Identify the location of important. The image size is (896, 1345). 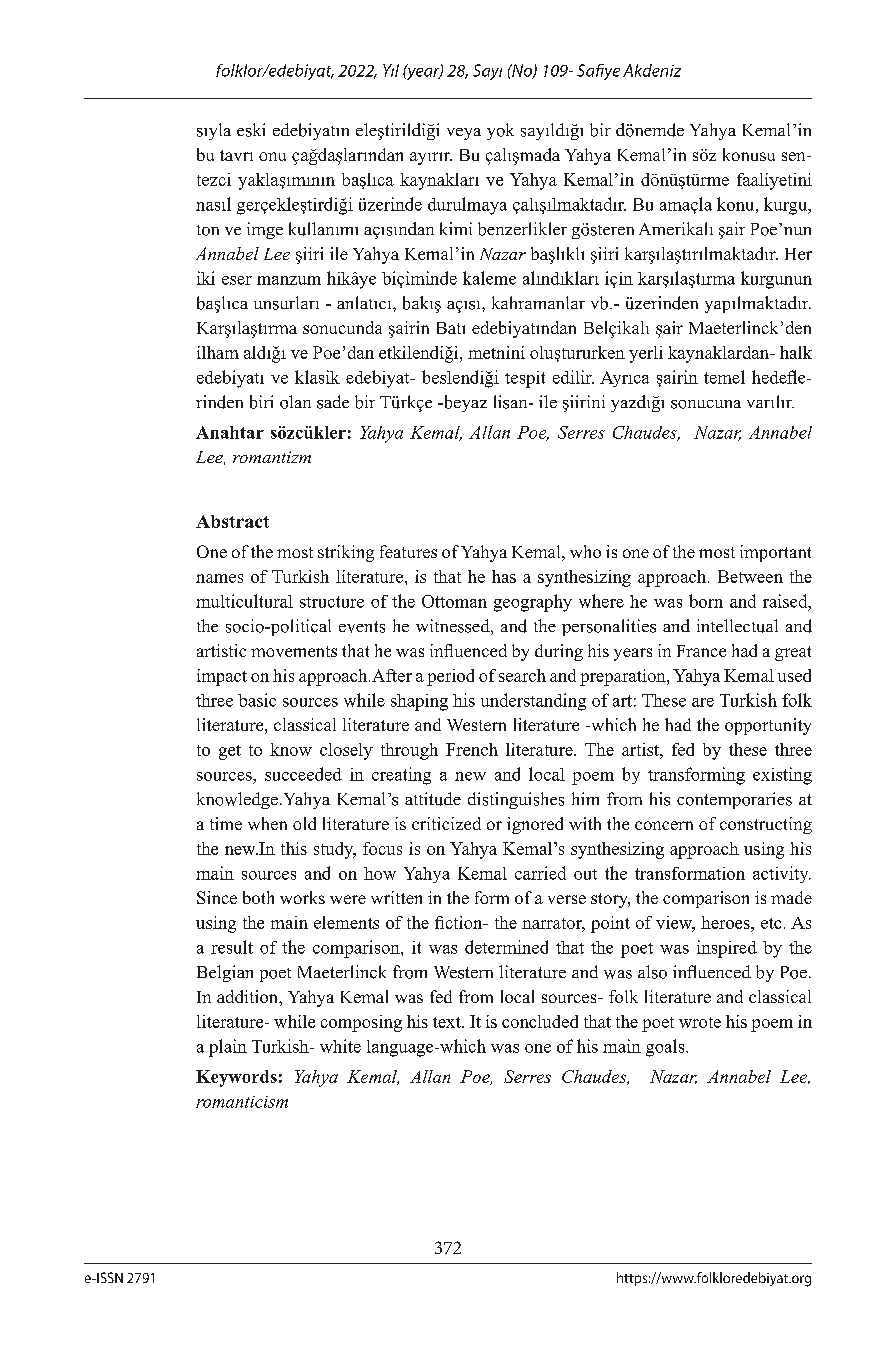
(775, 553).
